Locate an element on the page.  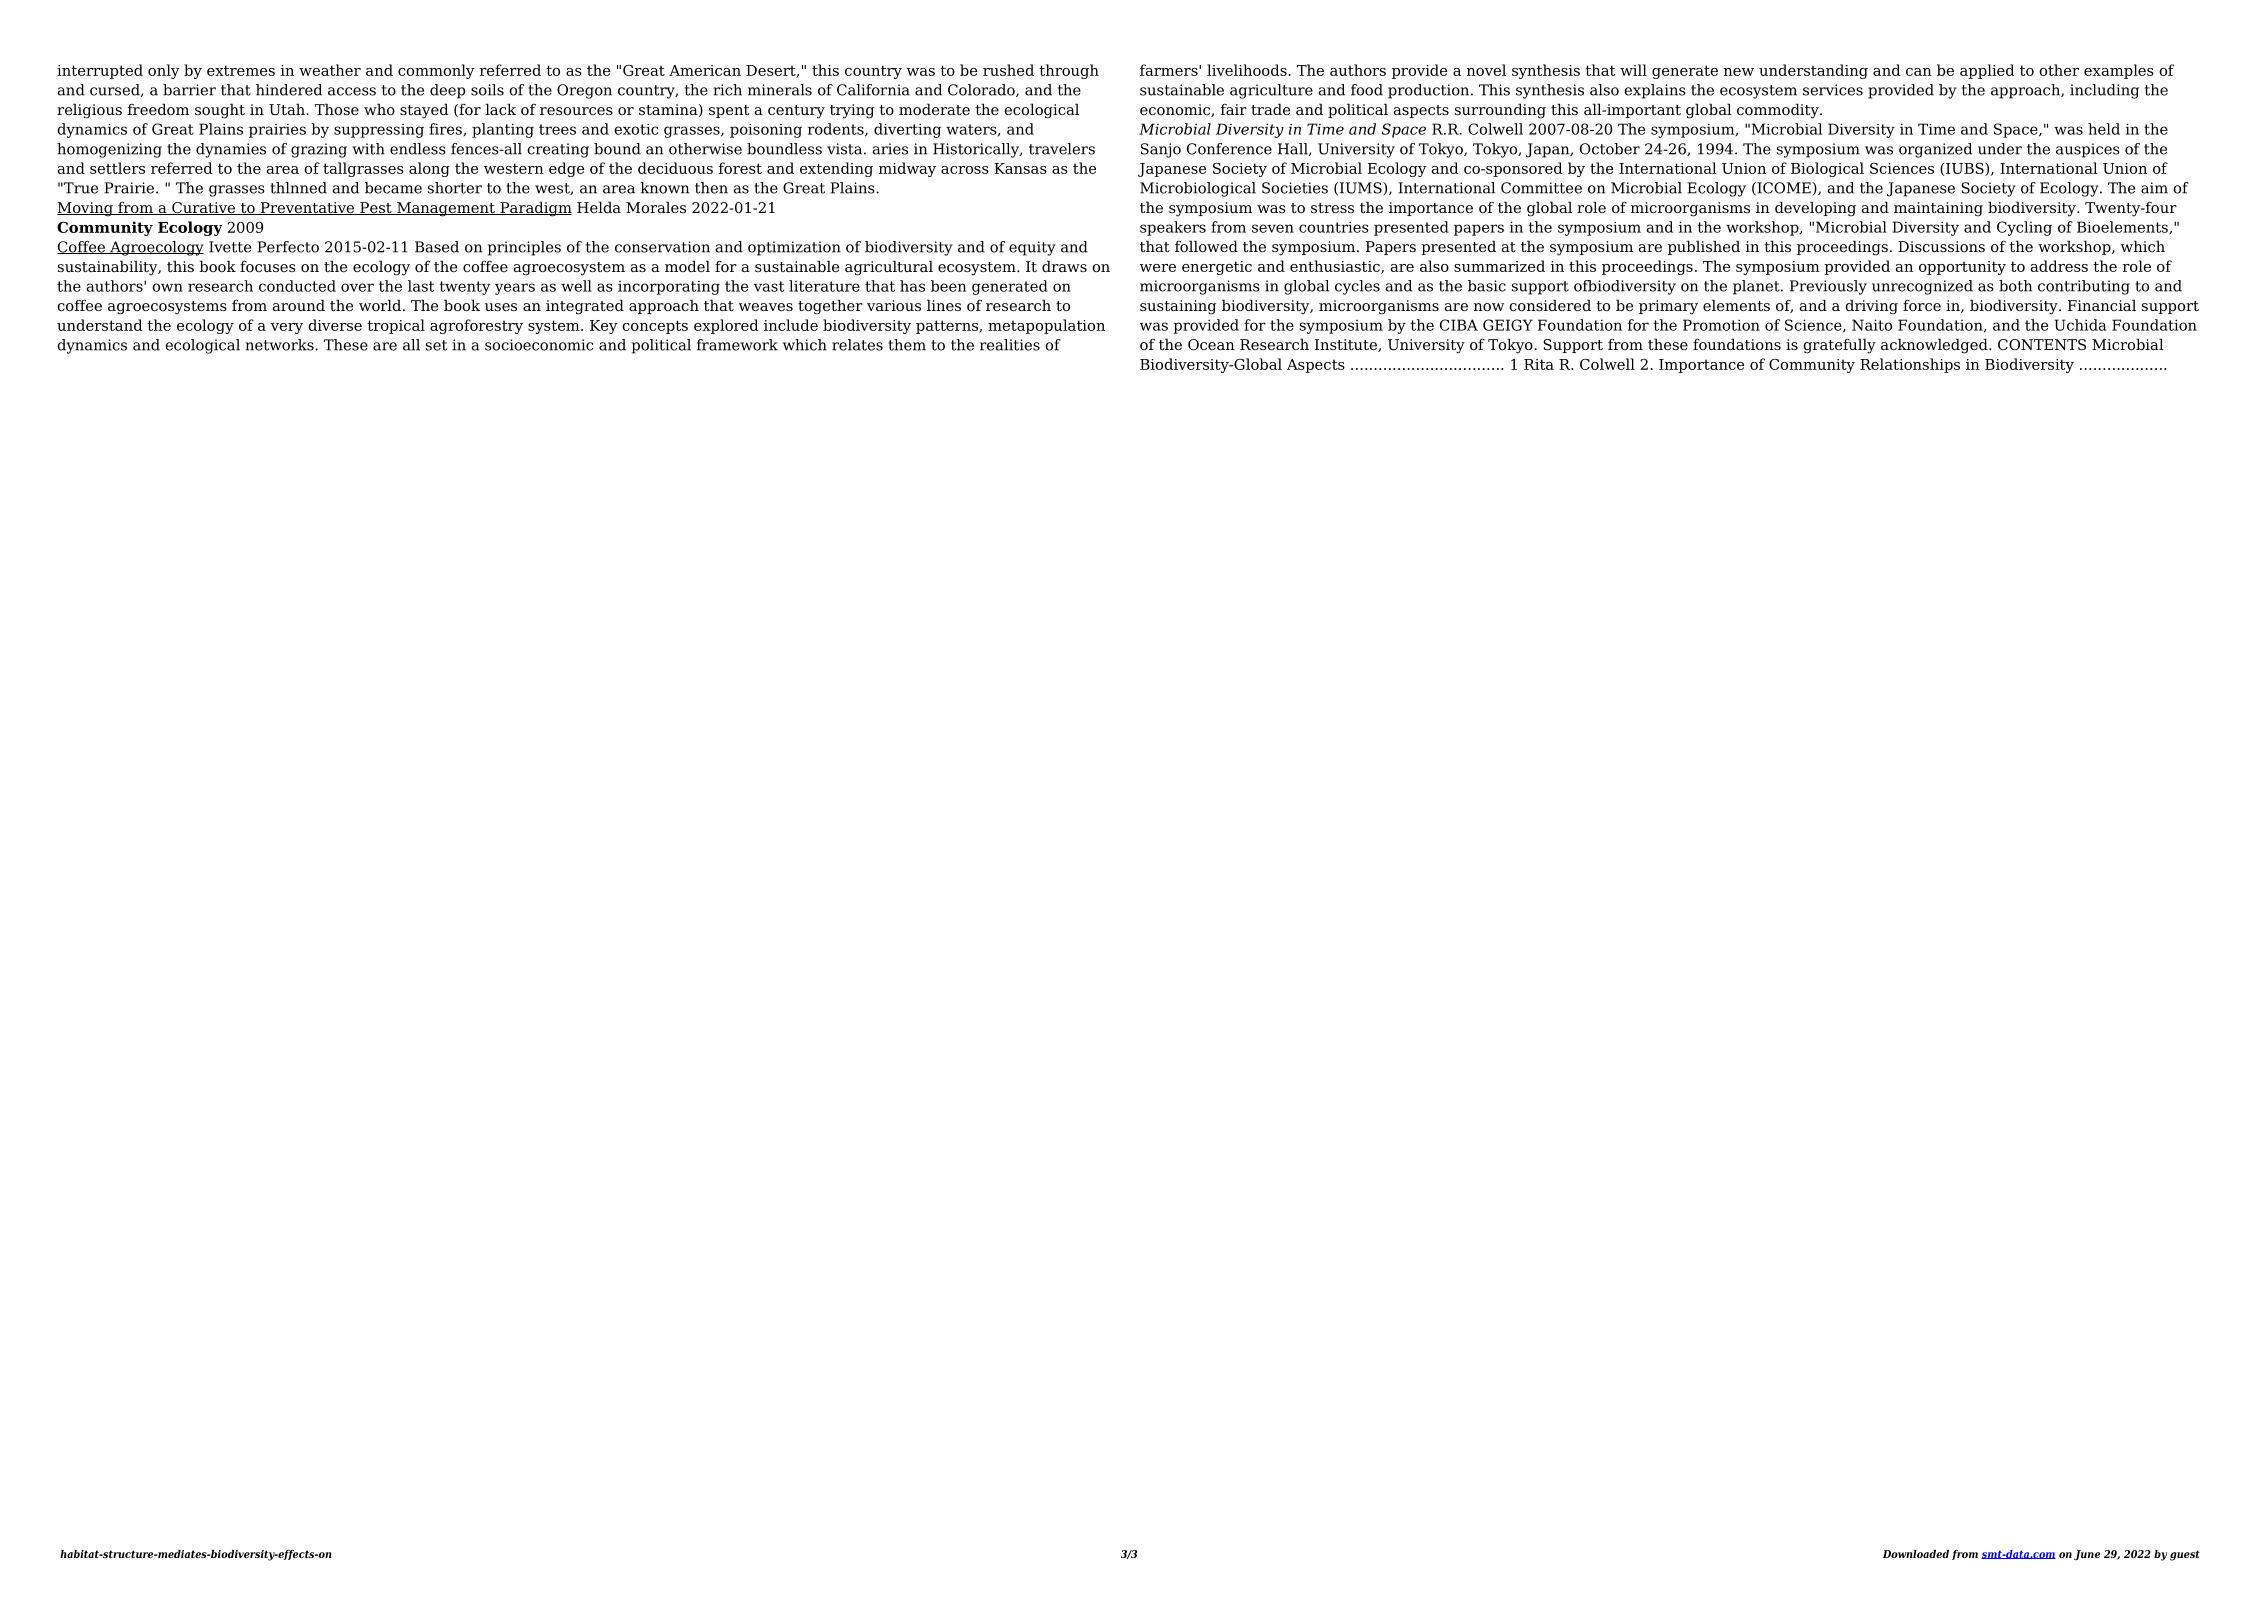
Those is located at coordinates (337, 109).
